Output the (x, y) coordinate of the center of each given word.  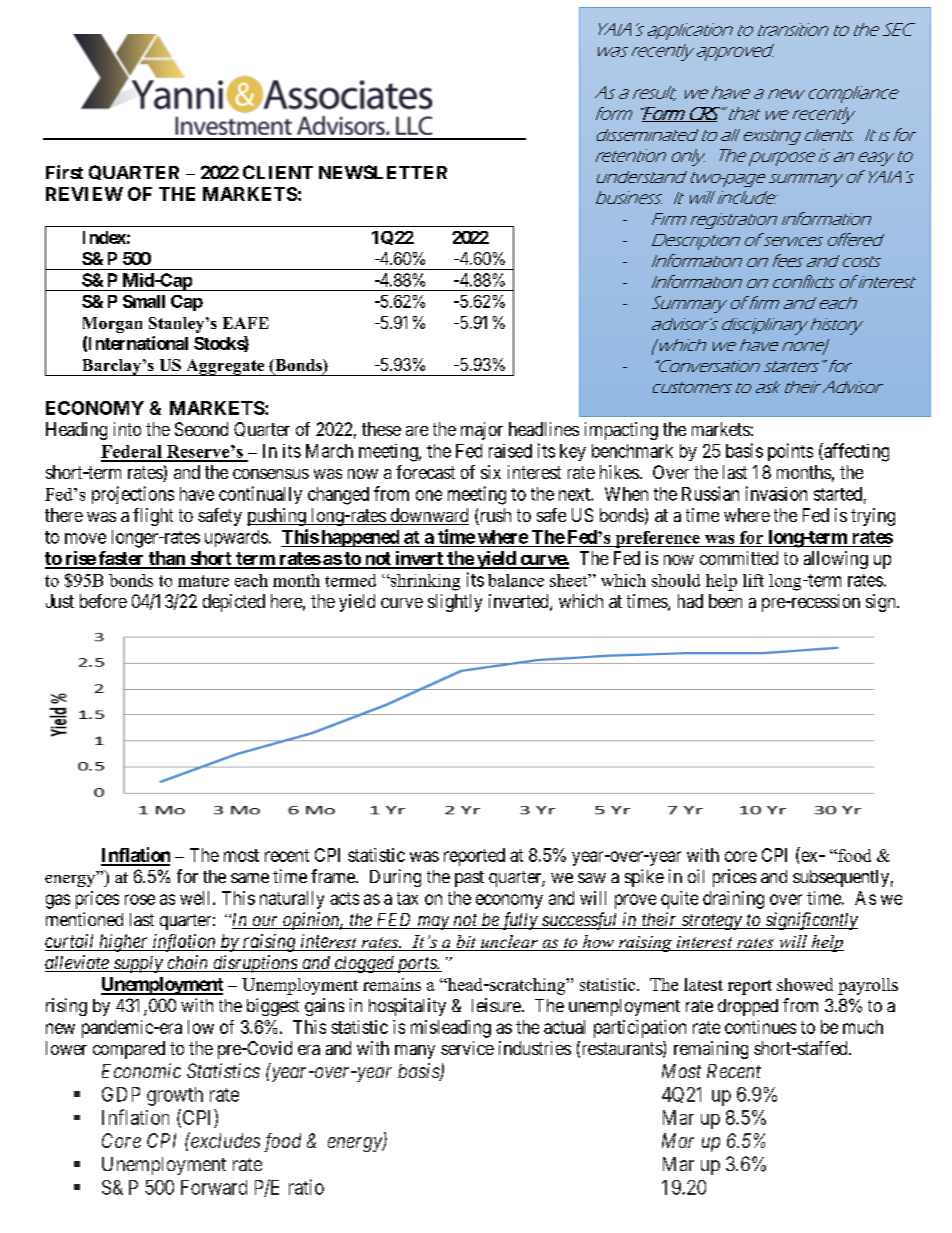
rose (140, 899)
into (127, 429)
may (433, 923)
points (790, 452)
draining (733, 900)
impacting (621, 431)
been (725, 601)
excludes (224, 1140)
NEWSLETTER (383, 172)
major (482, 431)
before (103, 601)
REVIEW (84, 194)
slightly (455, 603)
